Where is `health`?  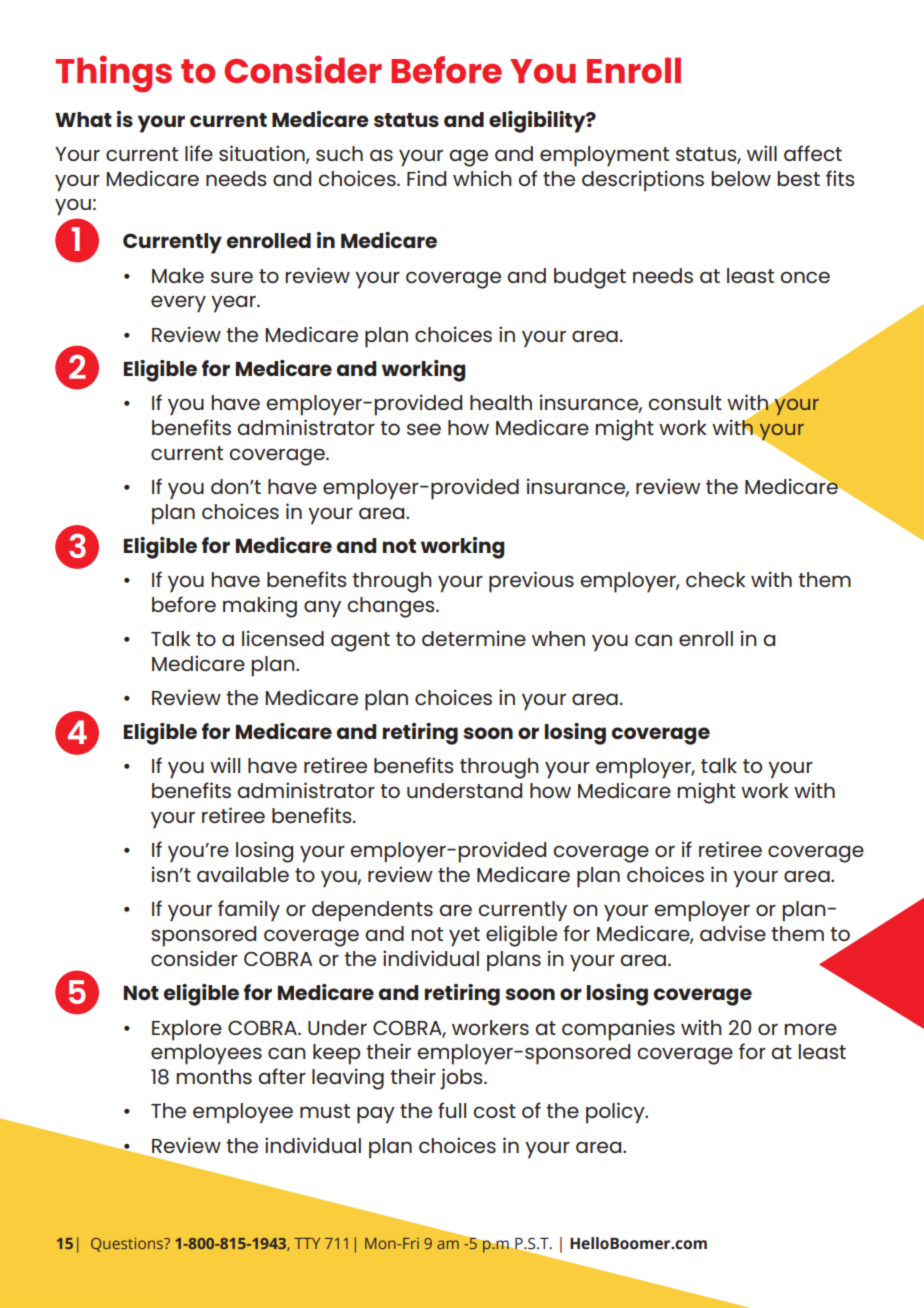
health is located at coordinates (501, 402).
